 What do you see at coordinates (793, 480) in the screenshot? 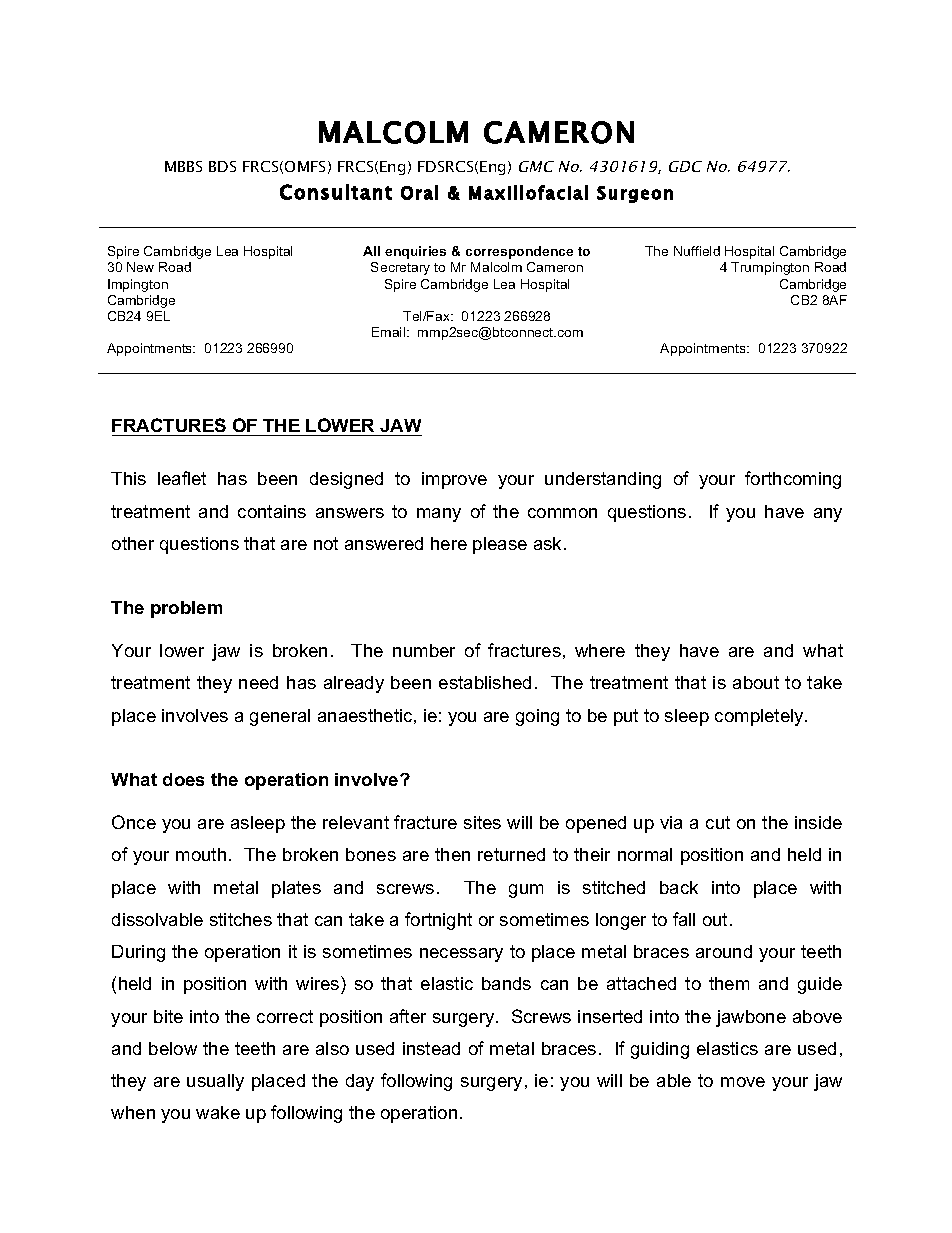
I see `forthcoming` at bounding box center [793, 480].
